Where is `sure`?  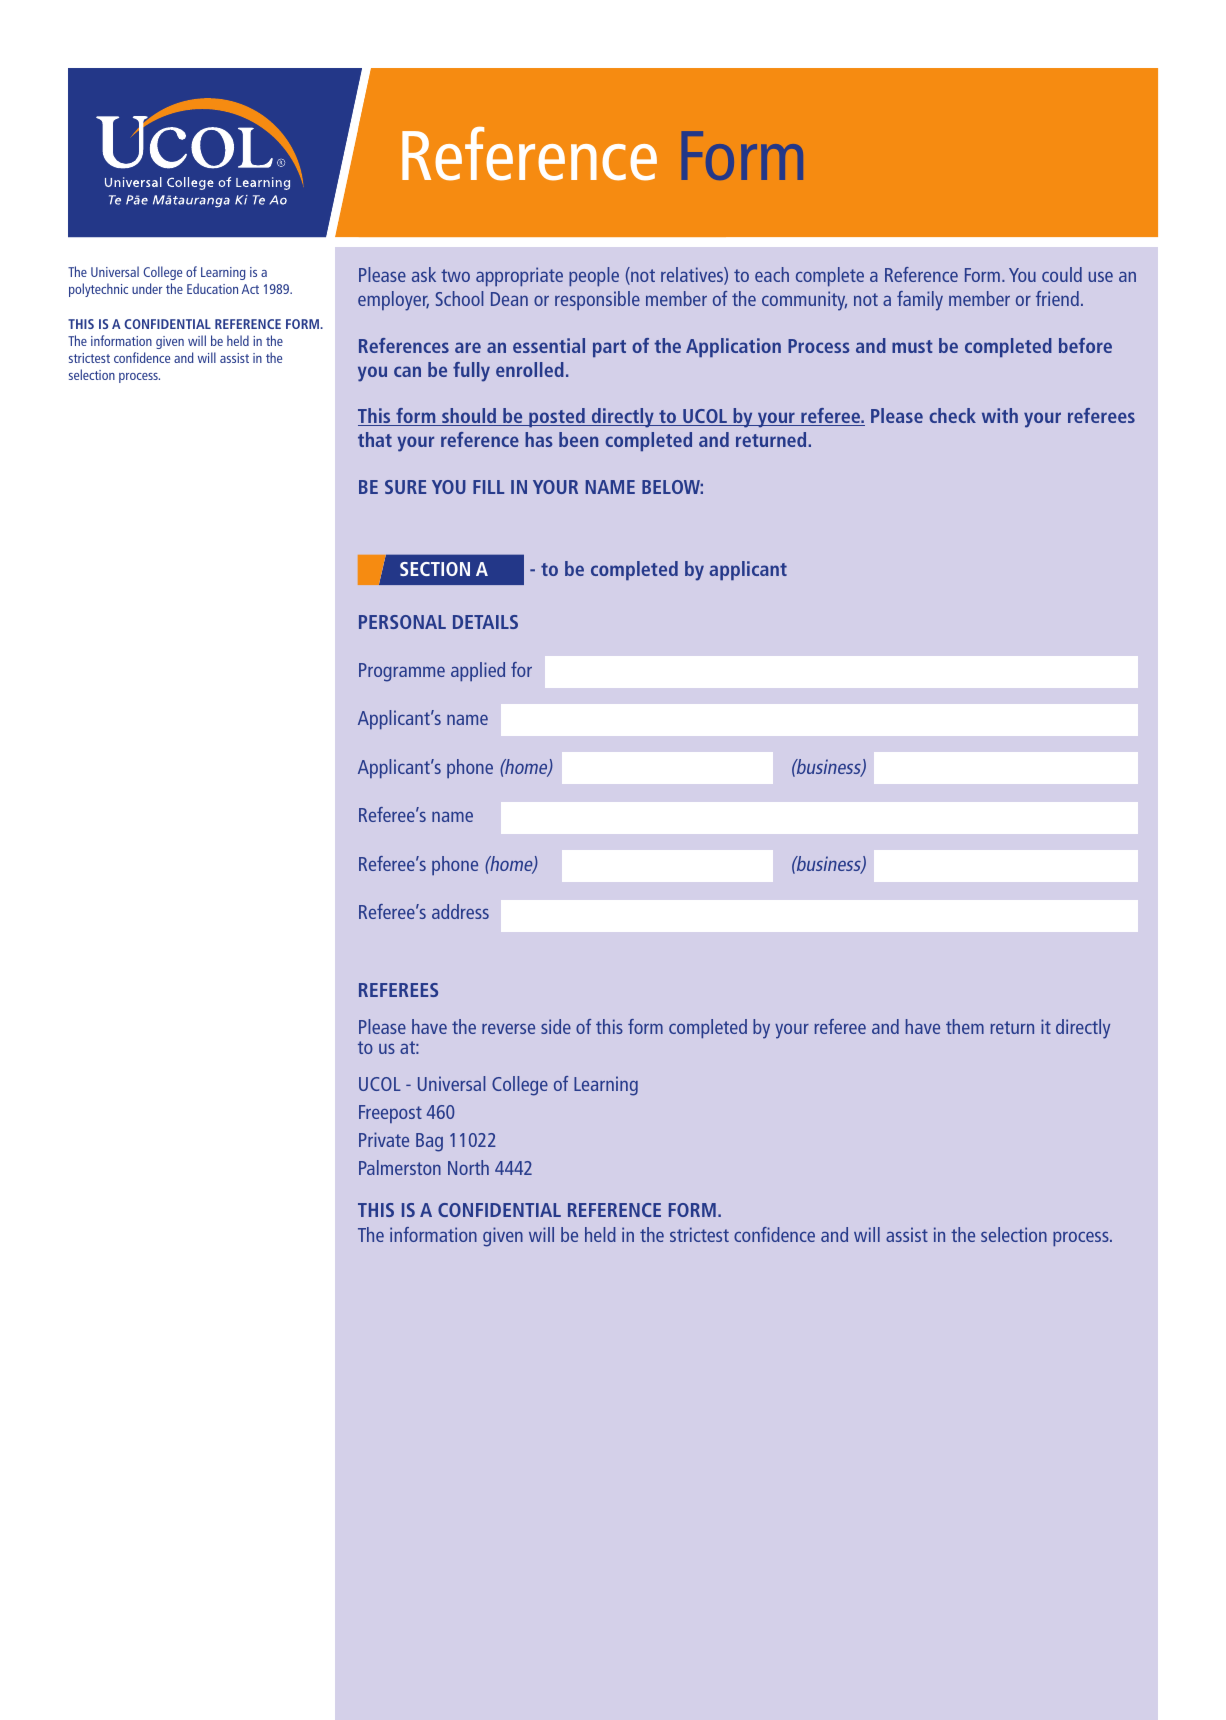
sure is located at coordinates (405, 487).
